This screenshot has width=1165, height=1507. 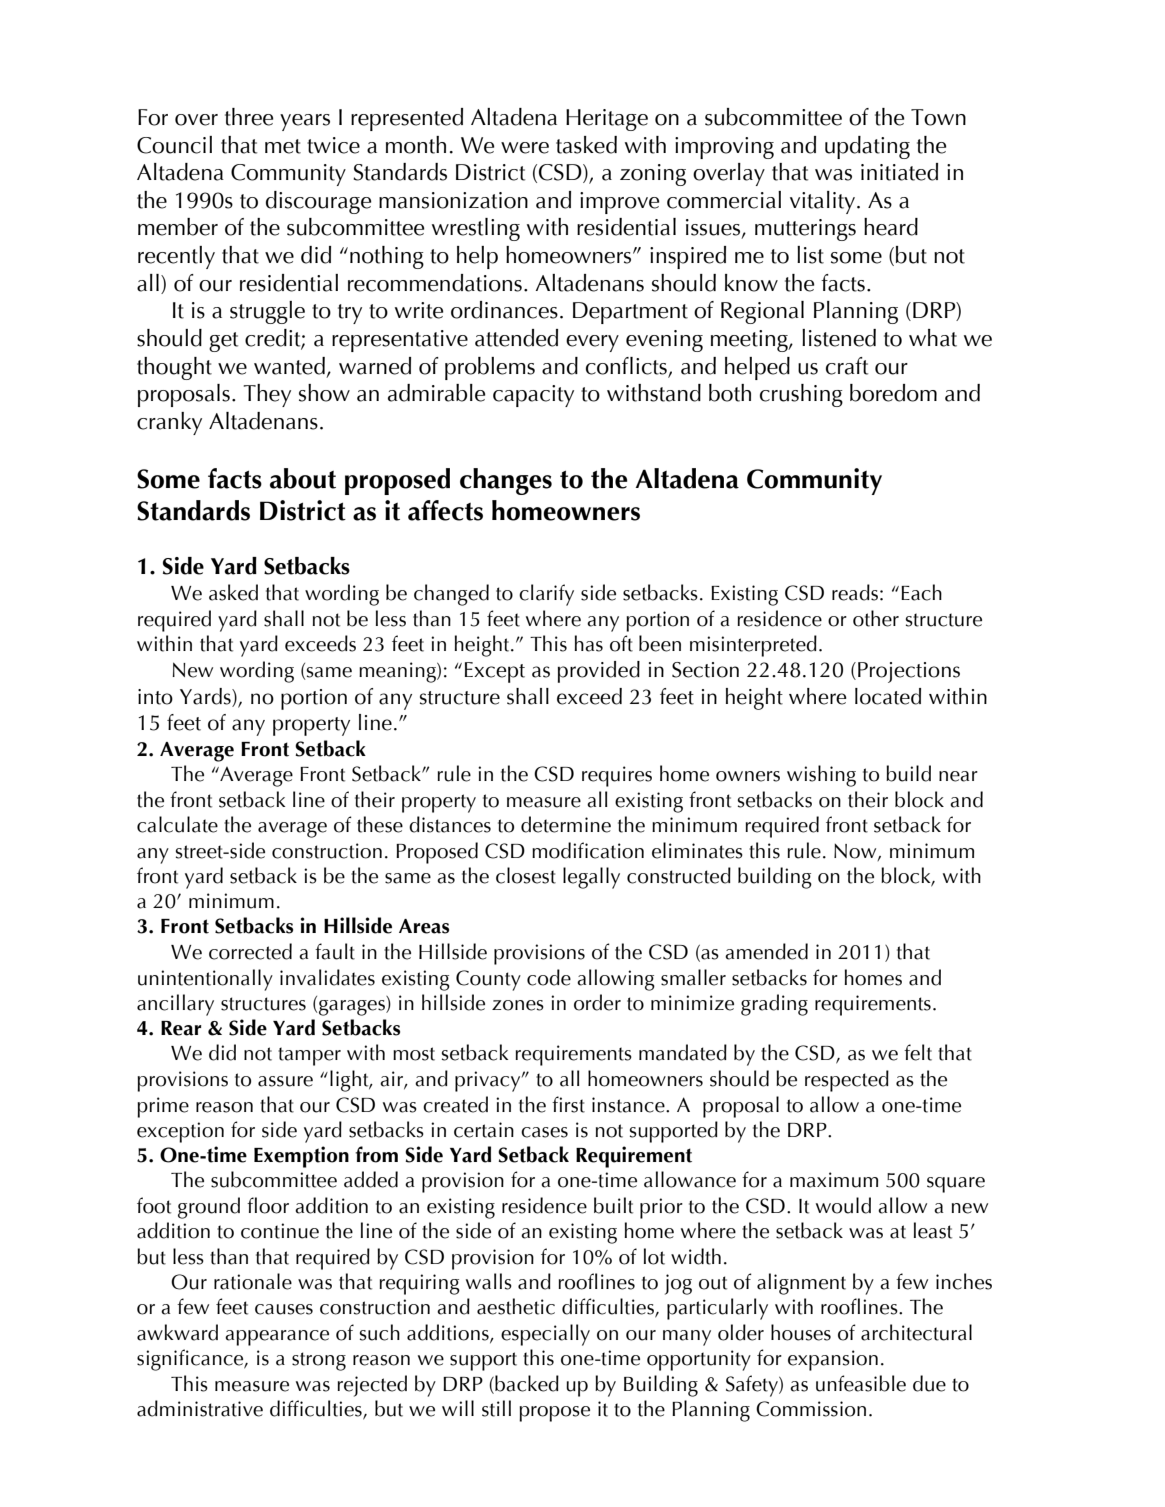 I want to click on backed, so click(x=526, y=1383).
